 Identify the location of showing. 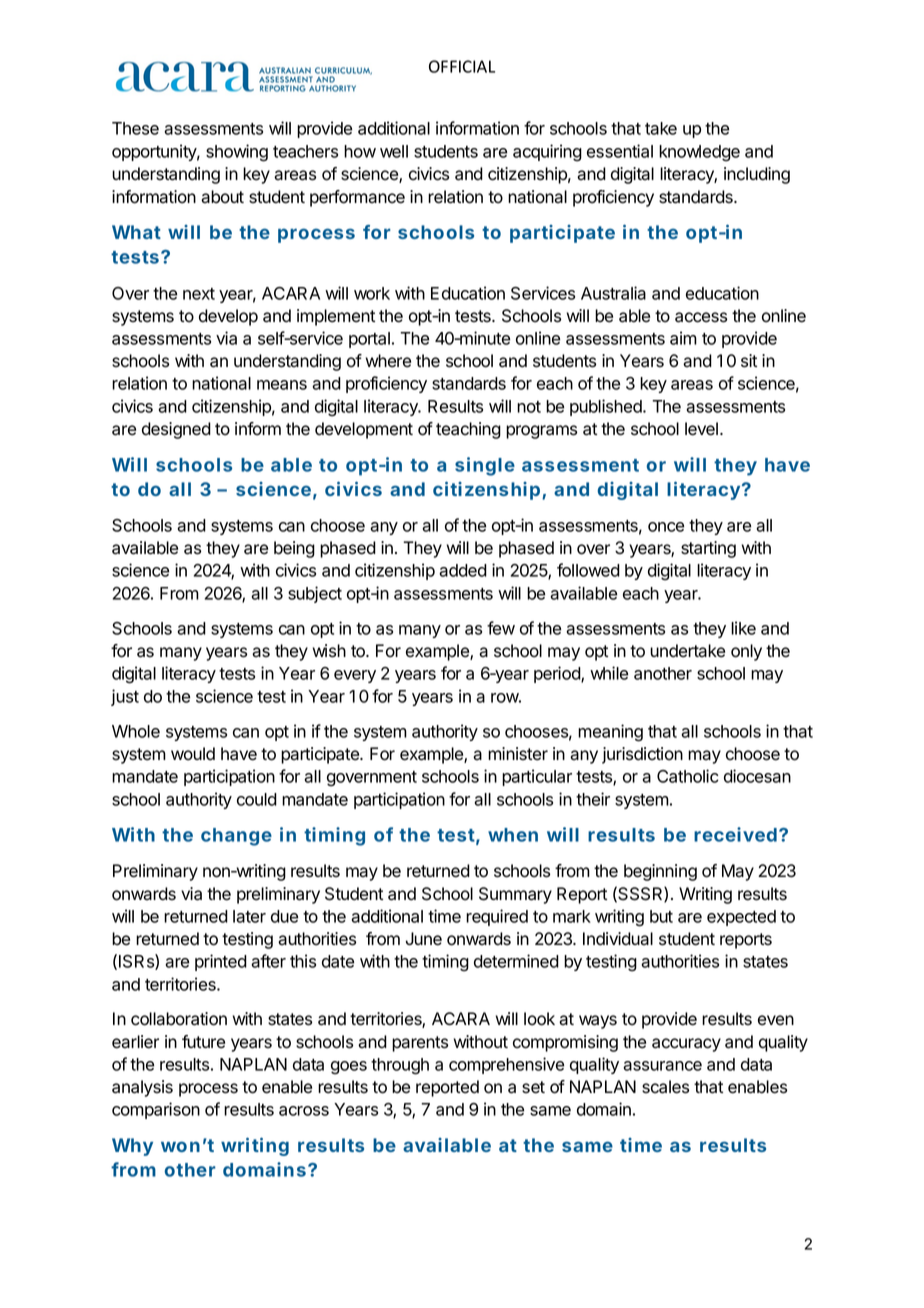
(237, 153).
